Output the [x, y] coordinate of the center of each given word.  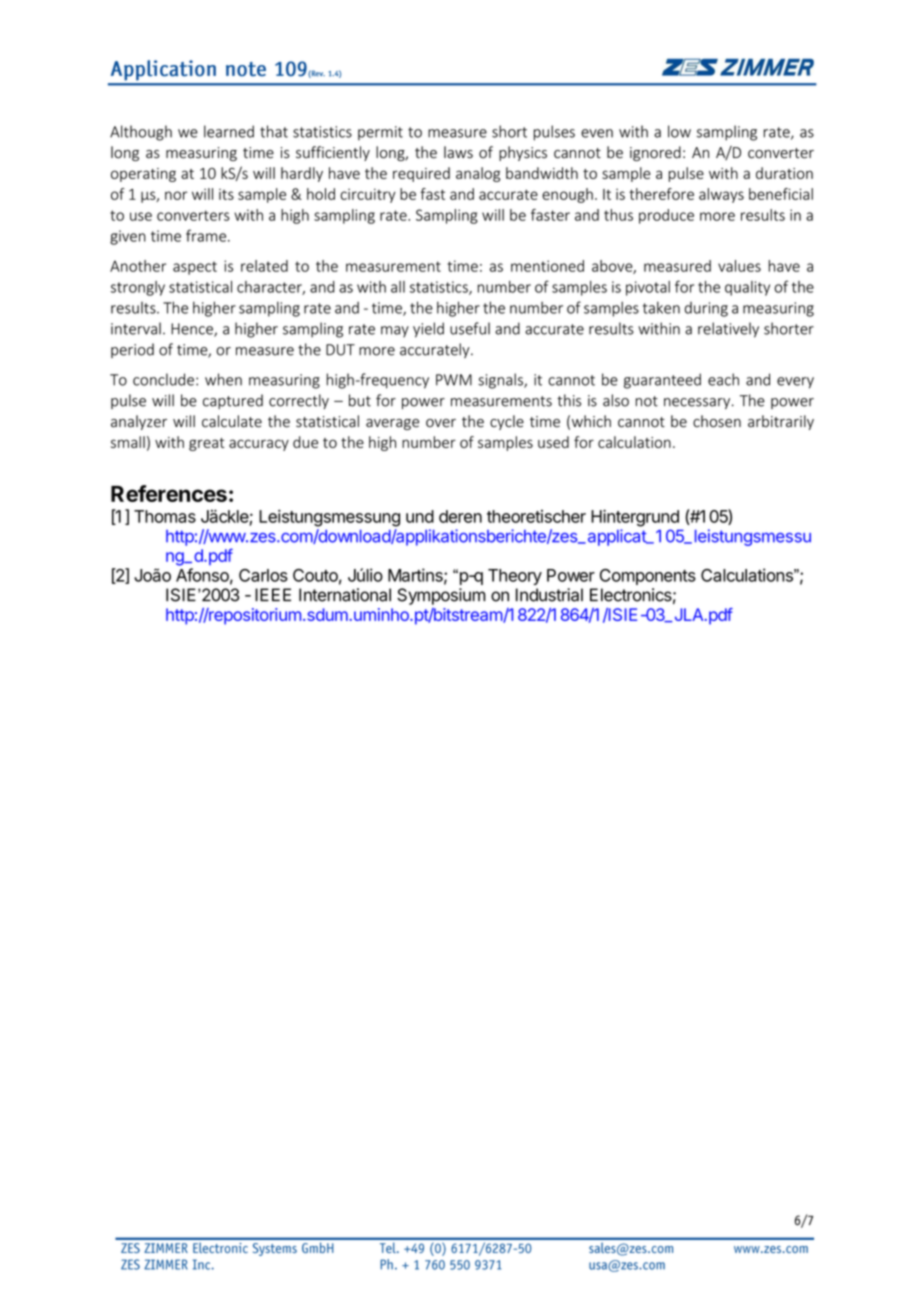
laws [458, 152]
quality [747, 288]
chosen [717, 421]
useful [470, 328]
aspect [195, 268]
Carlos [263, 575]
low [679, 131]
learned [229, 131]
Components [648, 577]
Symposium [441, 596]
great [207, 444]
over [441, 423]
